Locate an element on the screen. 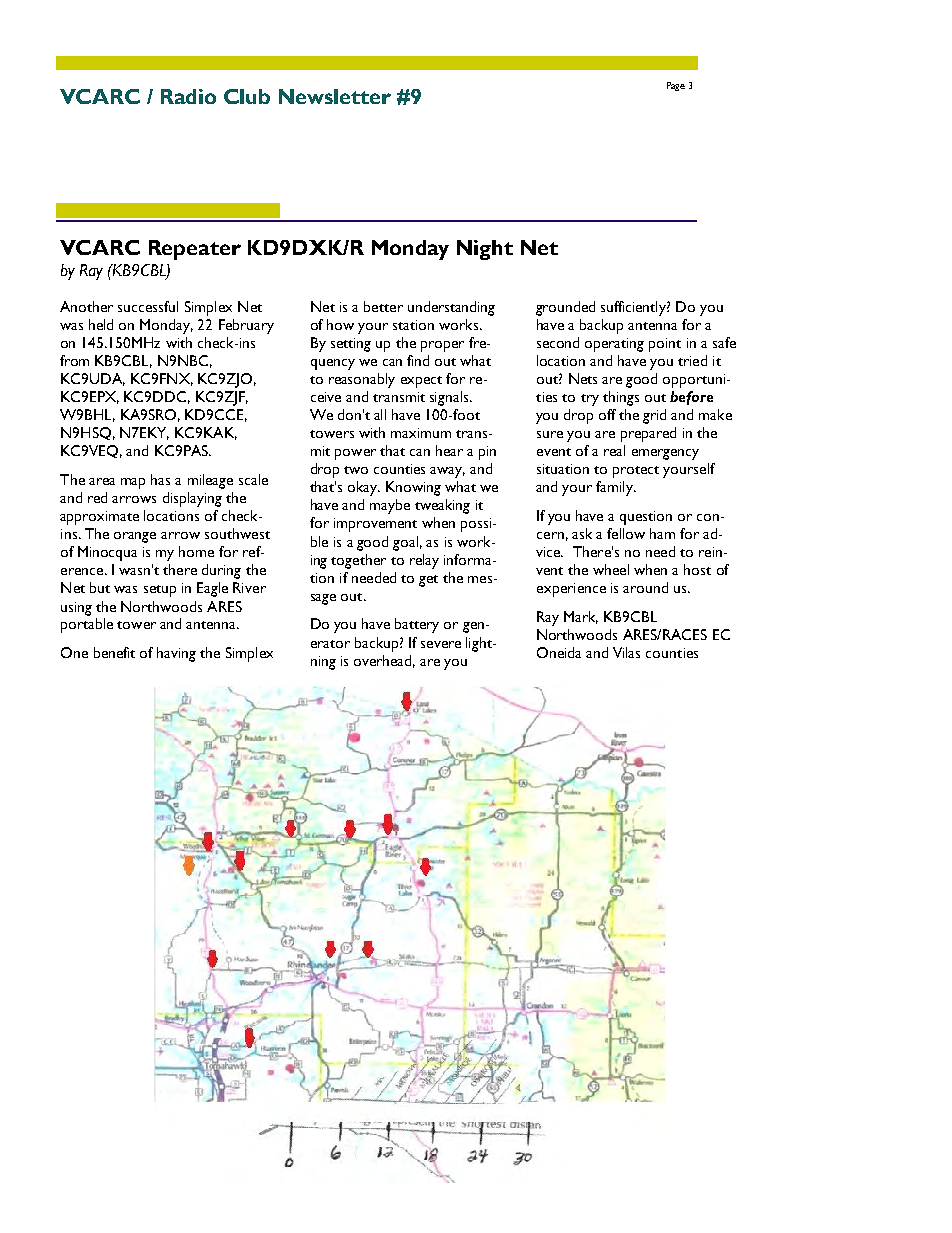 Image resolution: width=952 pixels, height=1233 pixels. tried is located at coordinates (692, 360).
